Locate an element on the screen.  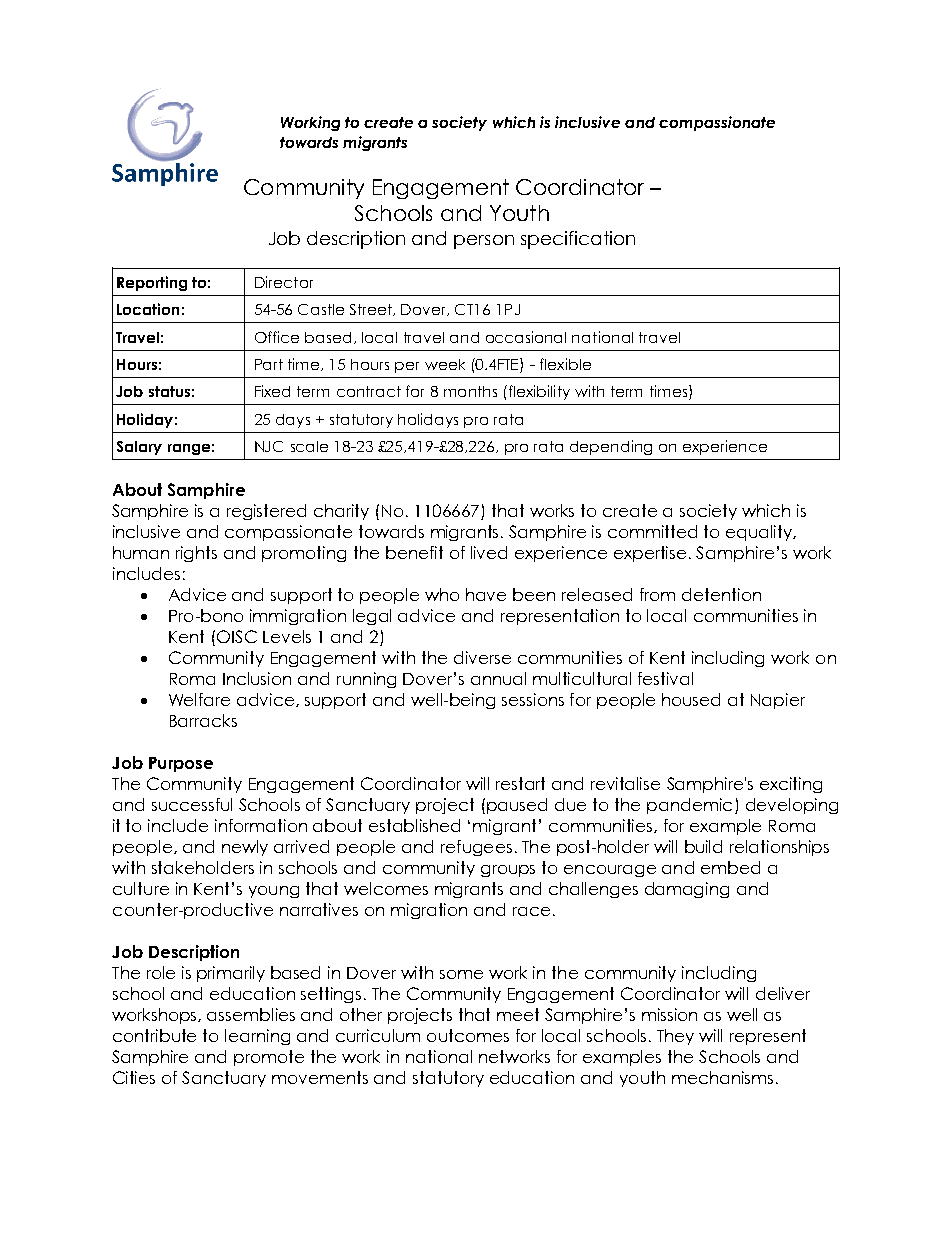
festival is located at coordinates (665, 678).
